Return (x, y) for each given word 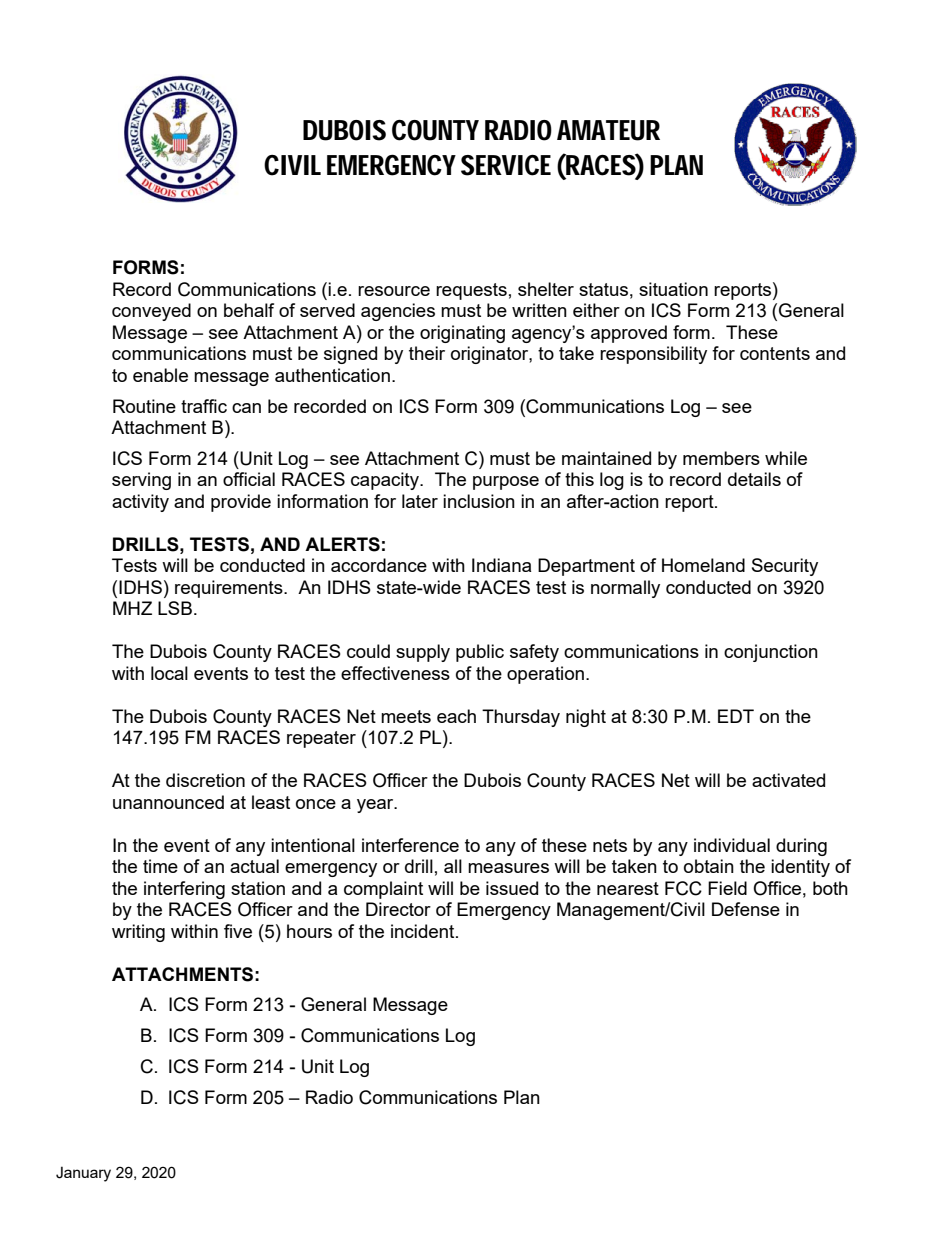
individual (732, 845)
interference (410, 845)
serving (141, 481)
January (83, 1174)
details (754, 479)
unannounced (168, 802)
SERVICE (506, 165)
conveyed (151, 312)
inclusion (479, 501)
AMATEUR (608, 130)
